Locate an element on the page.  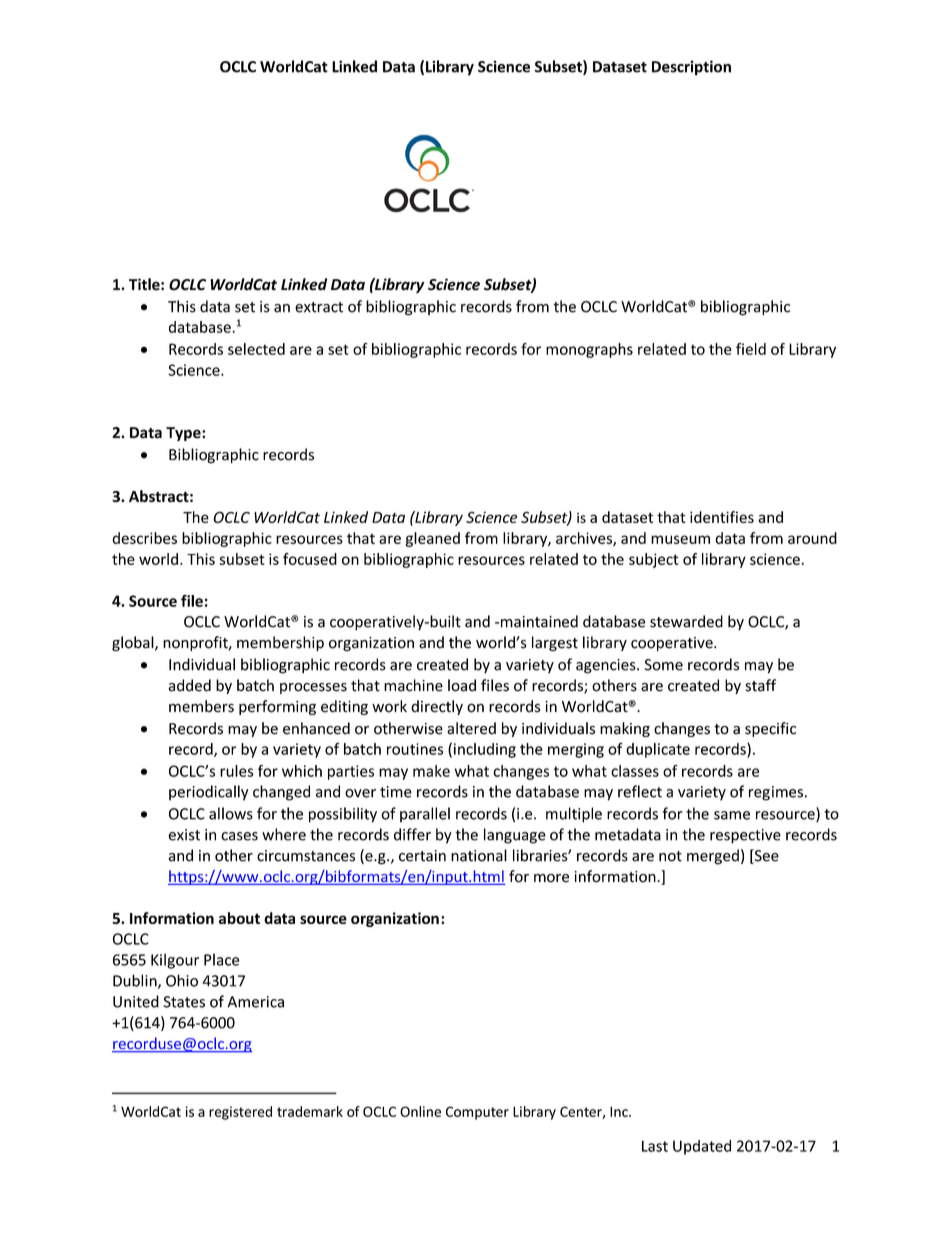
same is located at coordinates (732, 815).
